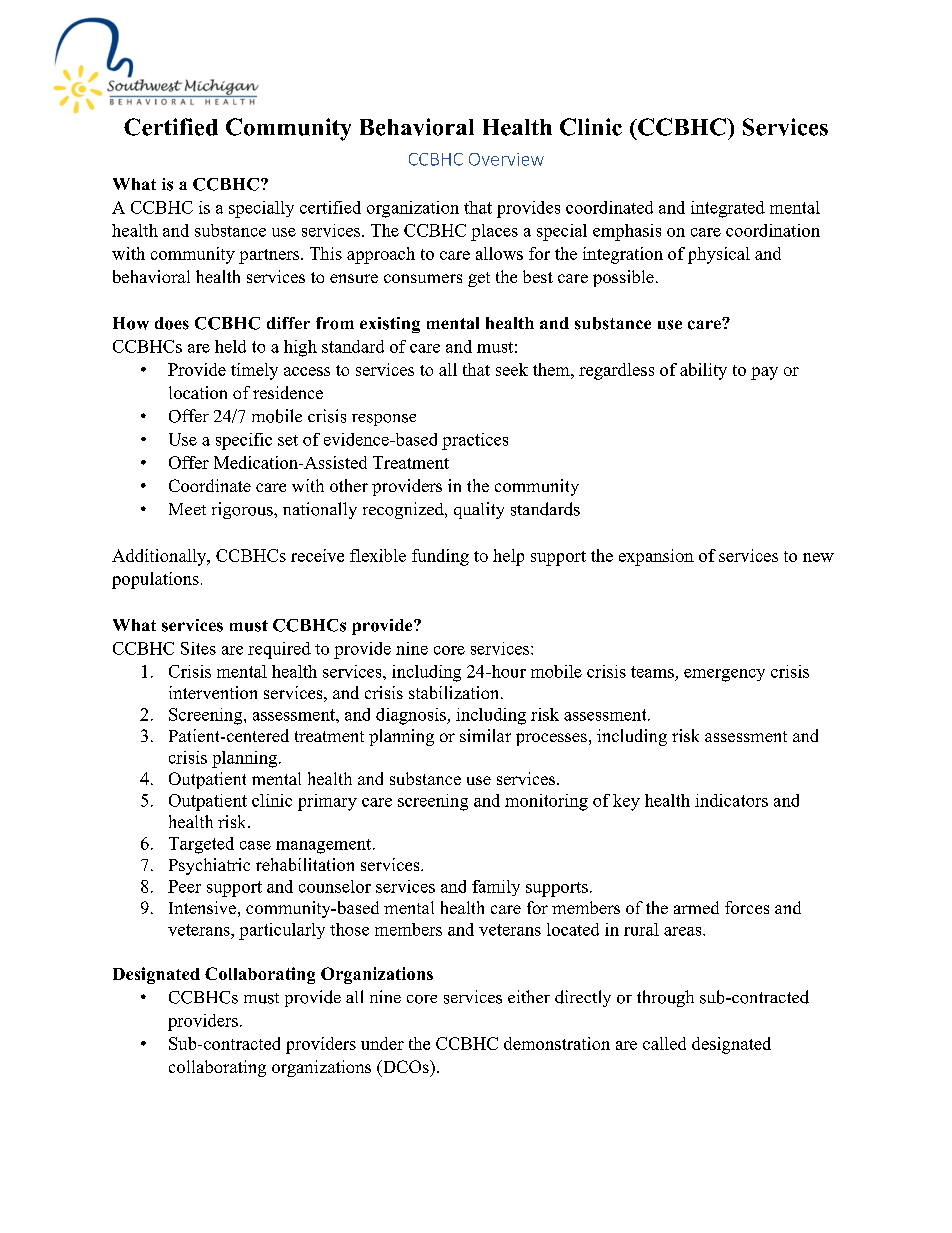  What do you see at coordinates (244, 441) in the screenshot?
I see `specific` at bounding box center [244, 441].
